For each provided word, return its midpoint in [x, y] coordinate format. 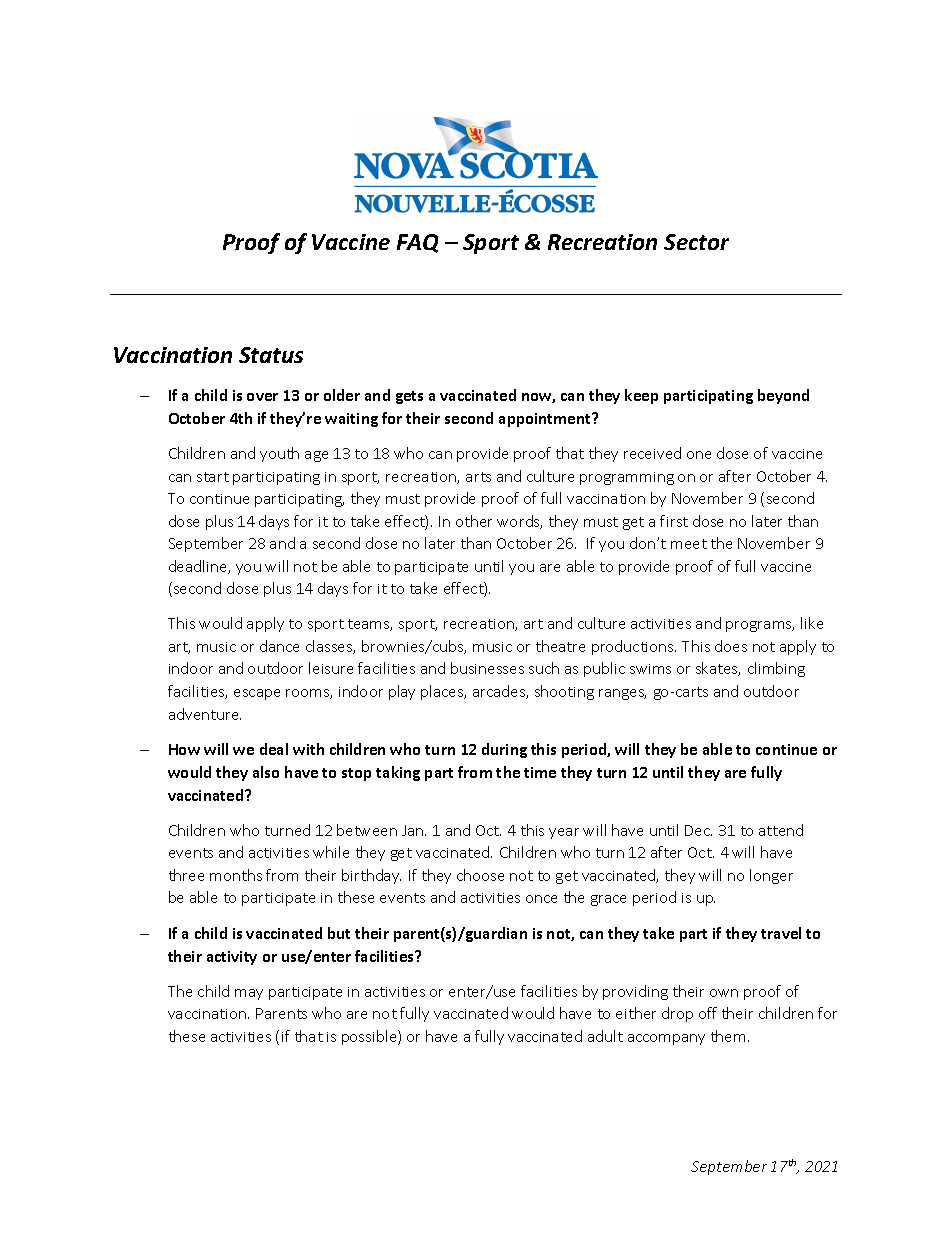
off [708, 1013]
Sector [696, 242]
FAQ [417, 243]
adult [605, 1036]
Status [271, 355]
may [249, 994]
